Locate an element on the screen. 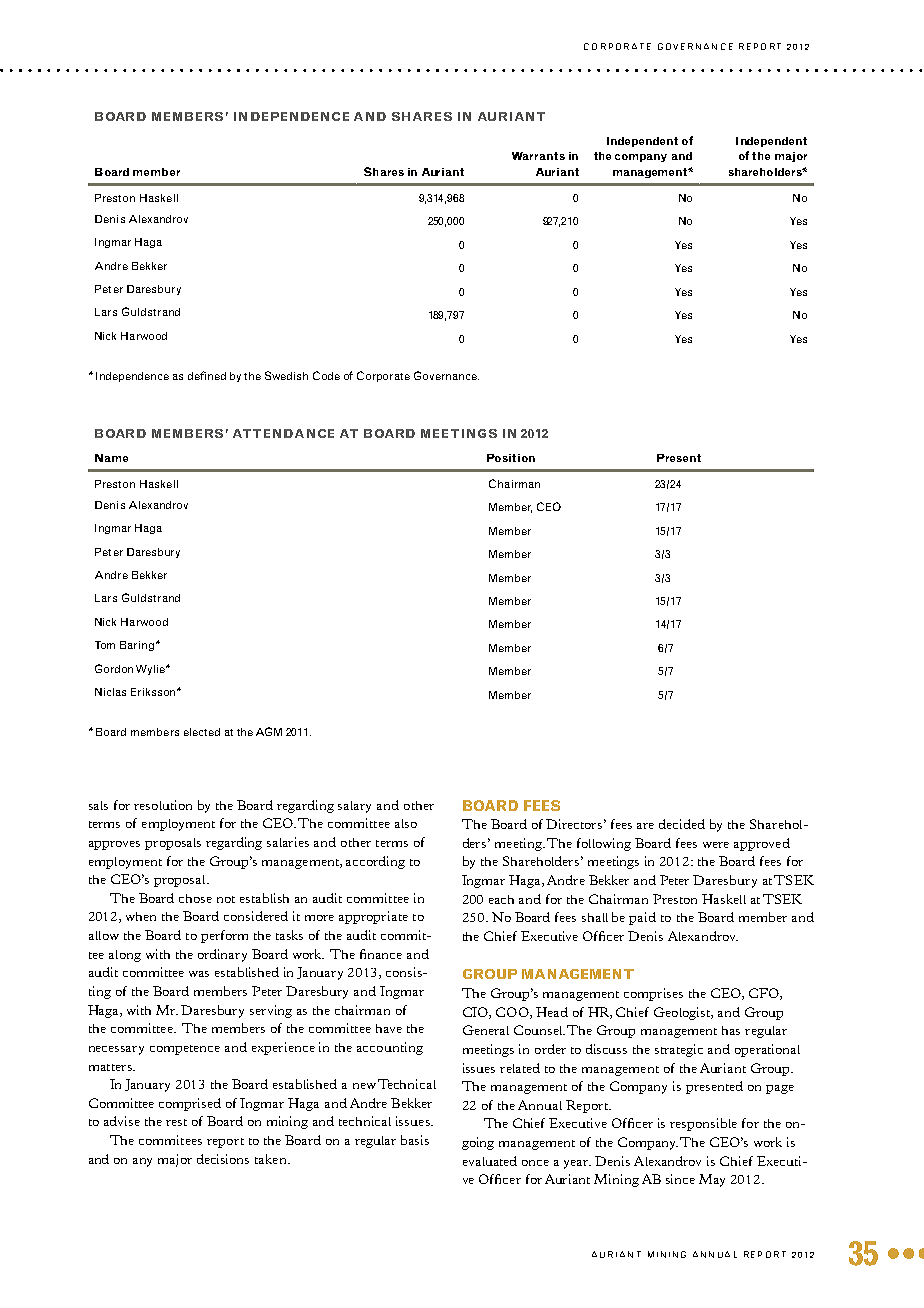  chose is located at coordinates (195, 898).
